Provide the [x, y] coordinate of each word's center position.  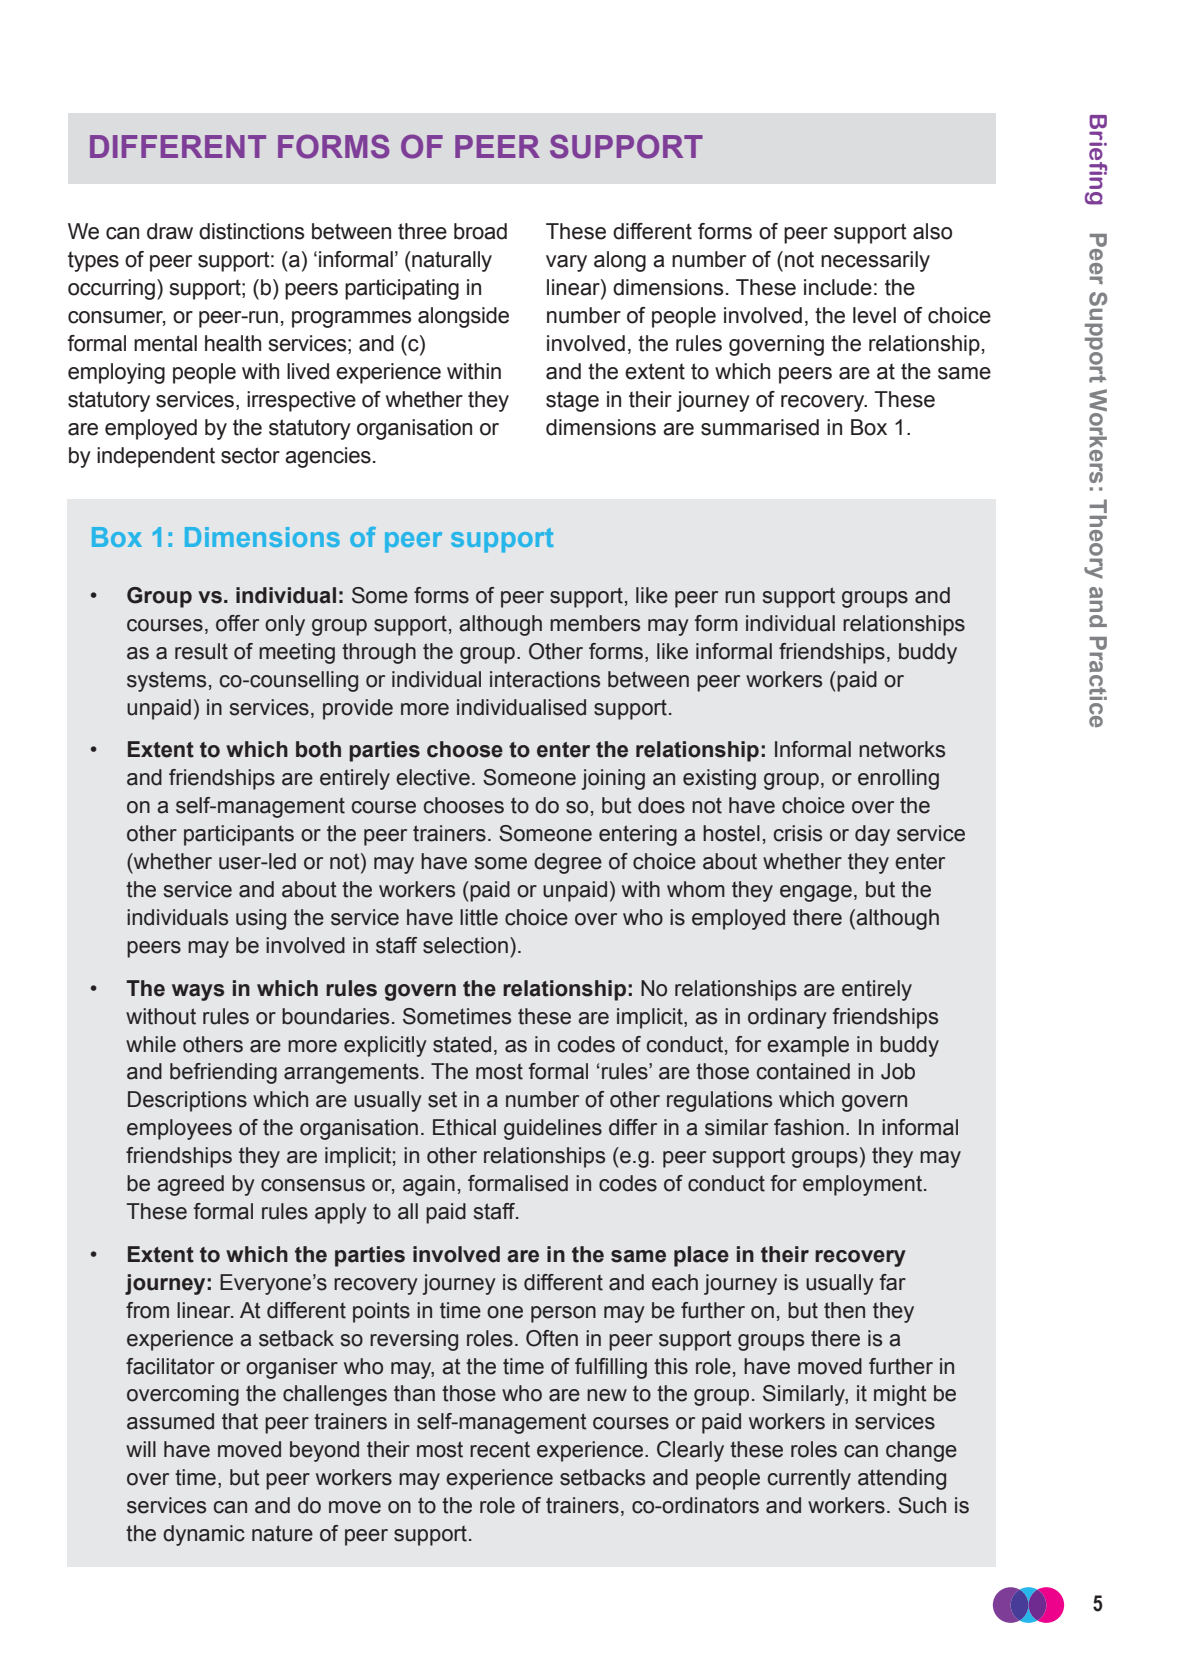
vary [566, 263]
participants [239, 835]
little [479, 917]
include [838, 287]
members [595, 623]
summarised [760, 427]
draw [170, 231]
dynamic [204, 1535]
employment [862, 1185]
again [429, 1185]
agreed [190, 1185]
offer [237, 623]
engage [816, 893]
